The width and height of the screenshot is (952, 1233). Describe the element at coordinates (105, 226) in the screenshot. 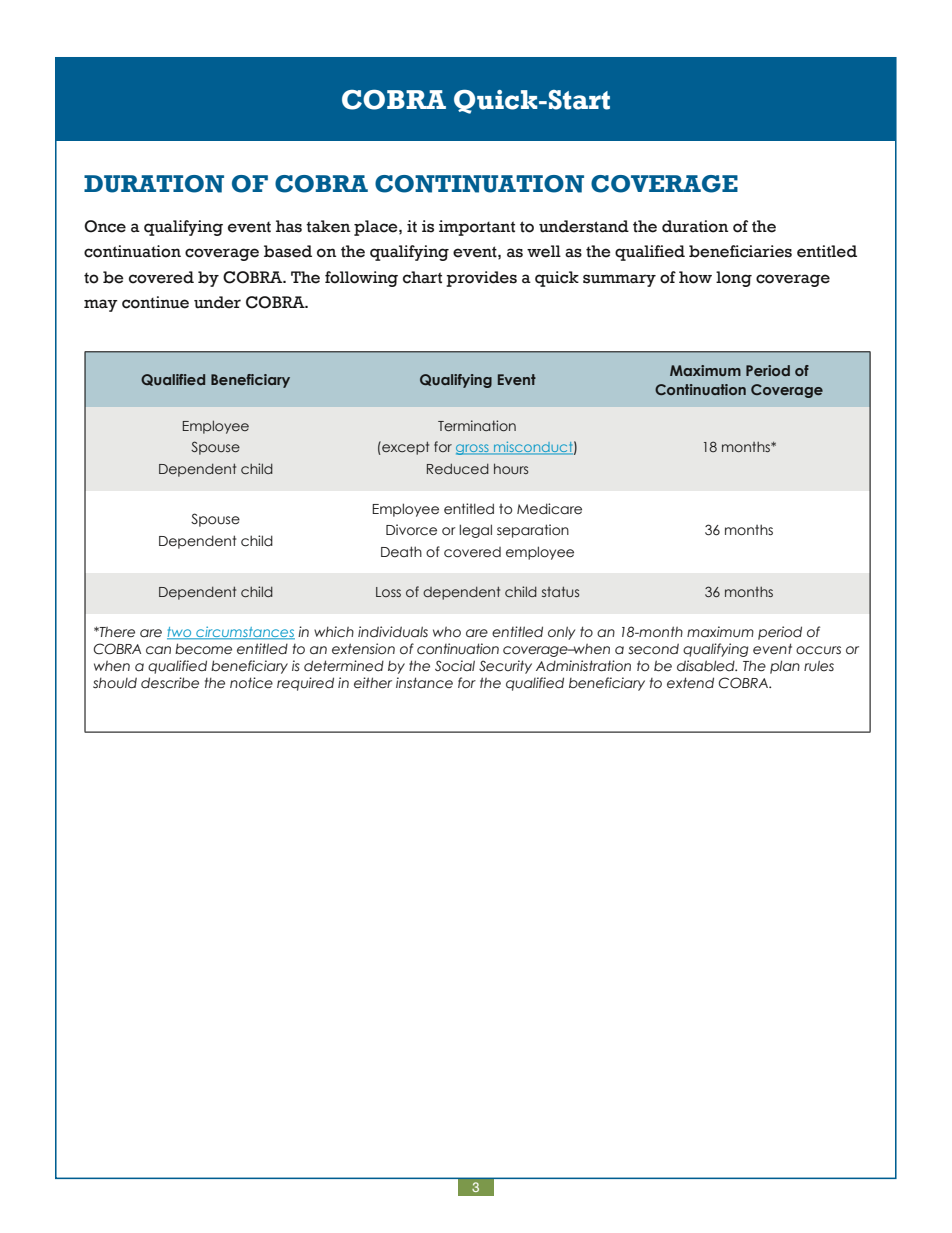

I see `Once` at that location.
